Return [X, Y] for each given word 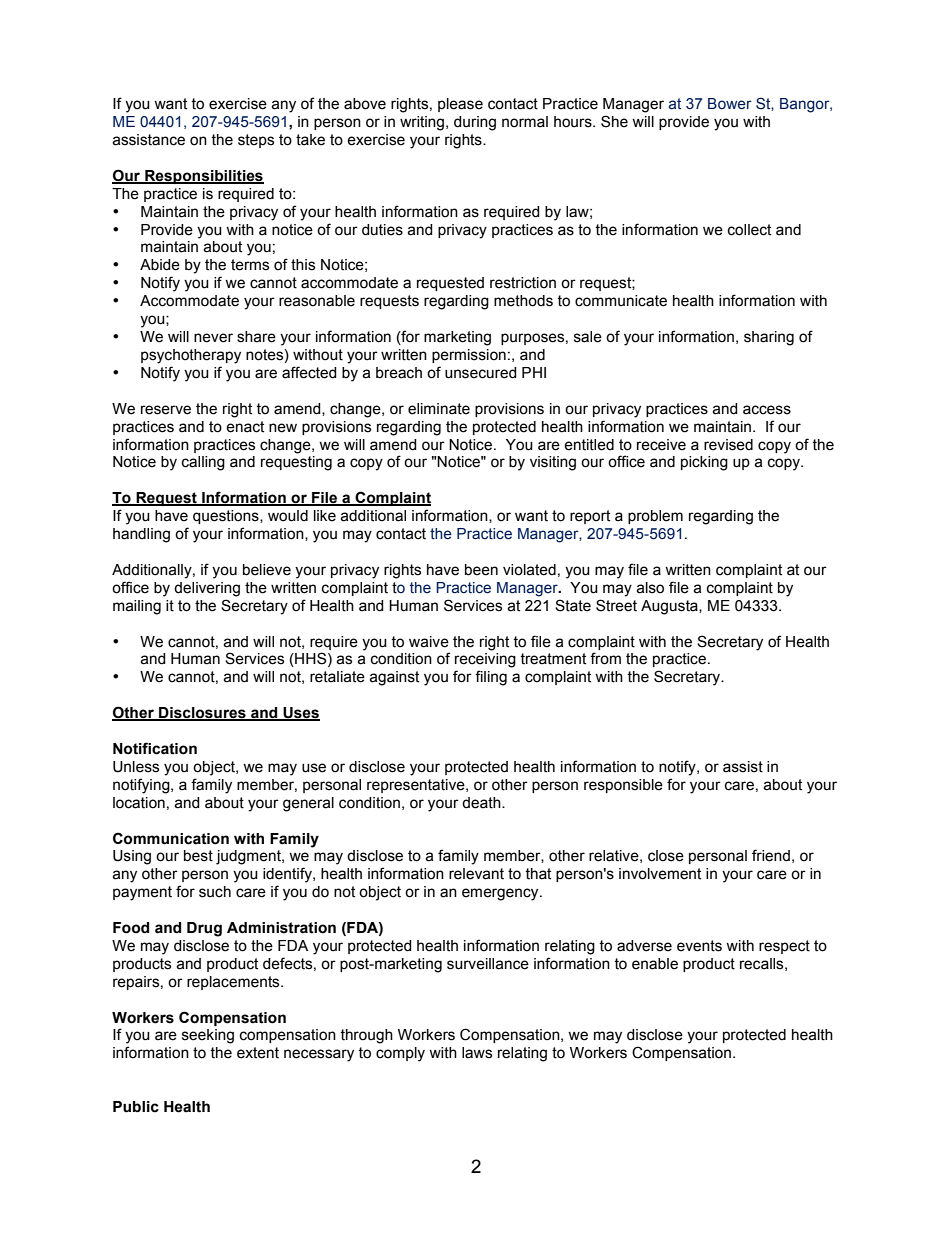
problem [655, 517]
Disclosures [202, 714]
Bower [730, 104]
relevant [476, 874]
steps [256, 141]
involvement [660, 874]
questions [227, 517]
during [475, 123]
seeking [208, 1036]
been [481, 570]
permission [469, 356]
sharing [769, 338]
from [605, 658]
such [215, 892]
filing [491, 678]
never [213, 338]
